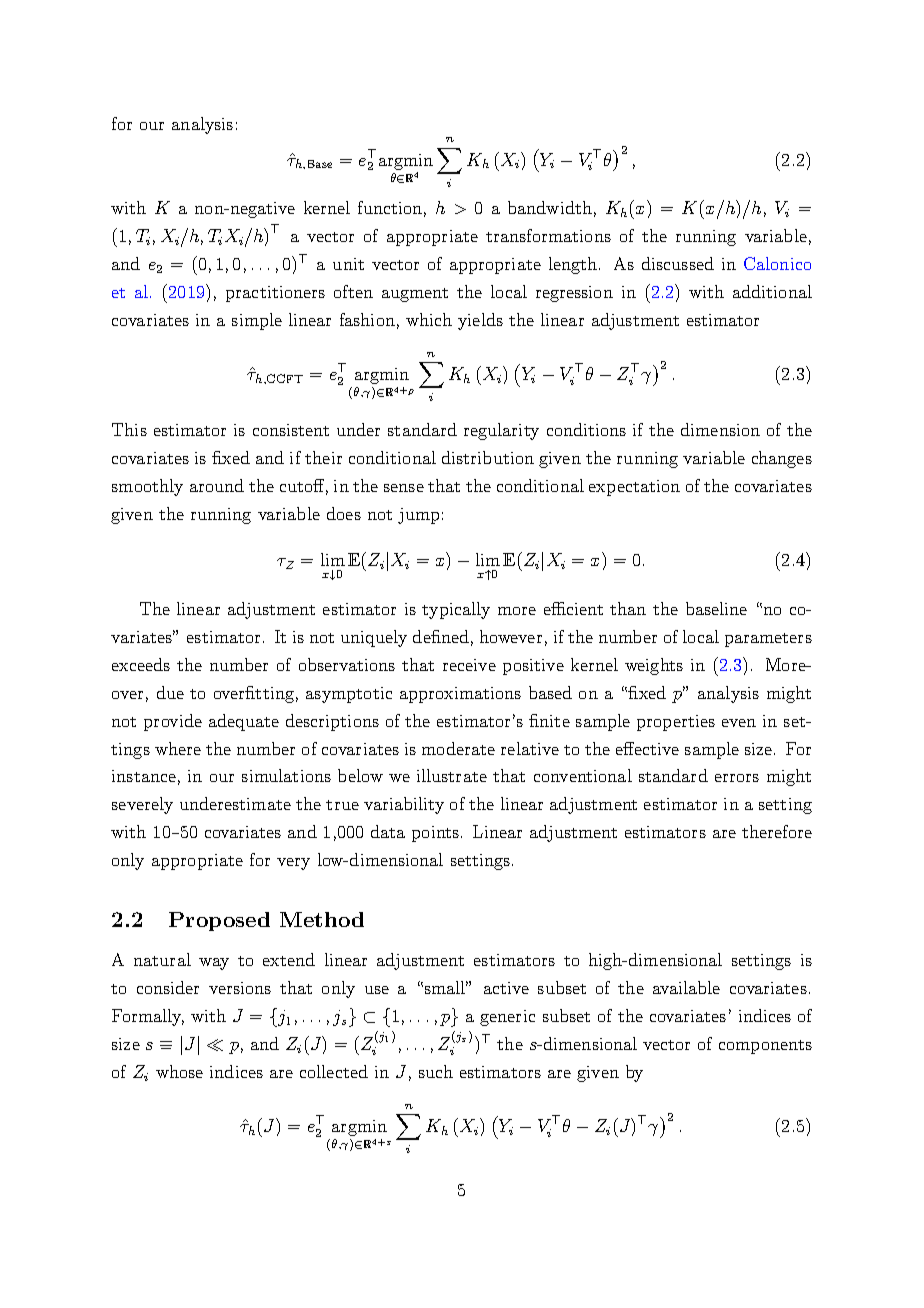  I want to click on weights, so click(654, 666).
